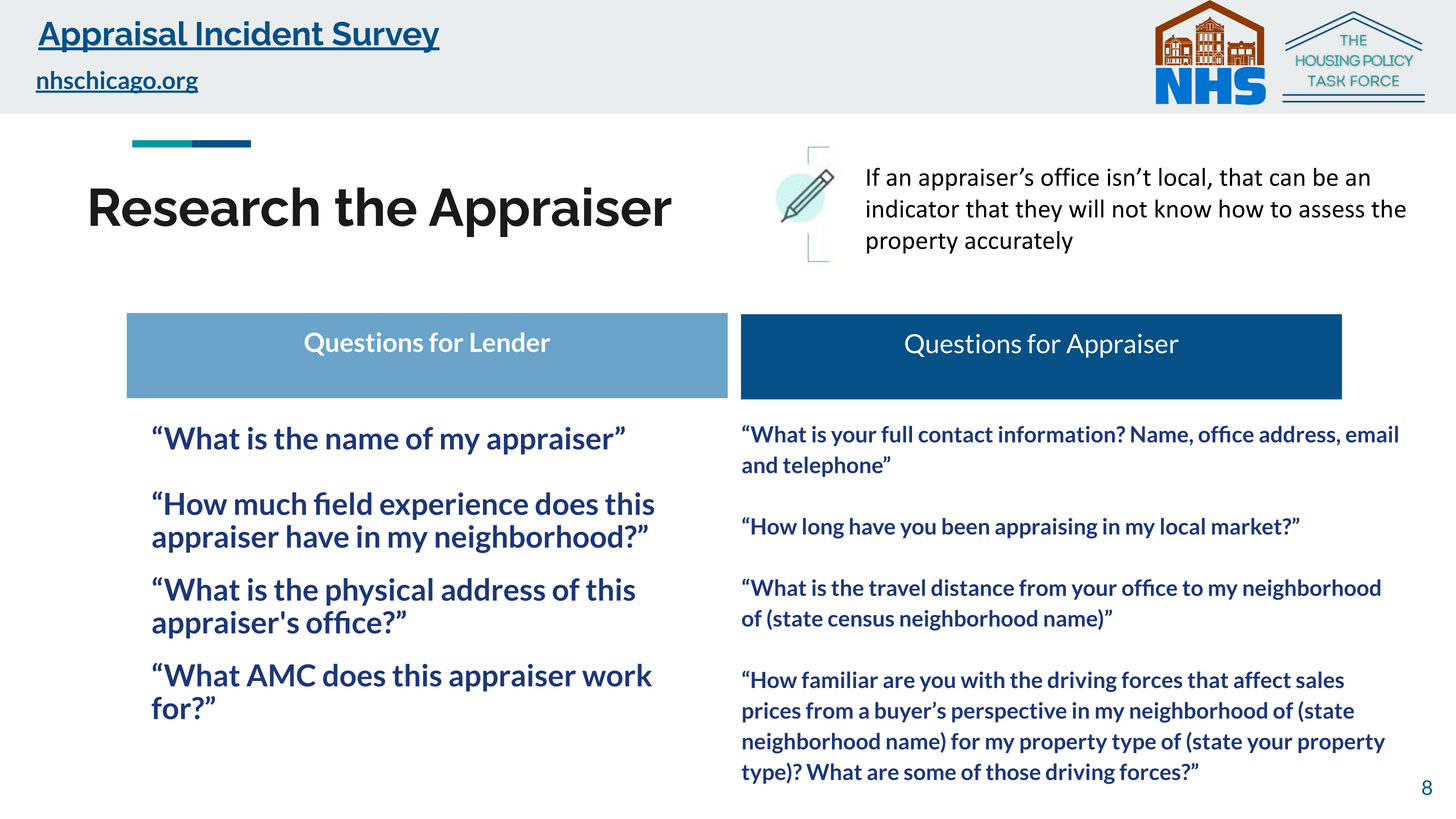 This image has height=819, width=1456. I want to click on travel, so click(897, 587).
